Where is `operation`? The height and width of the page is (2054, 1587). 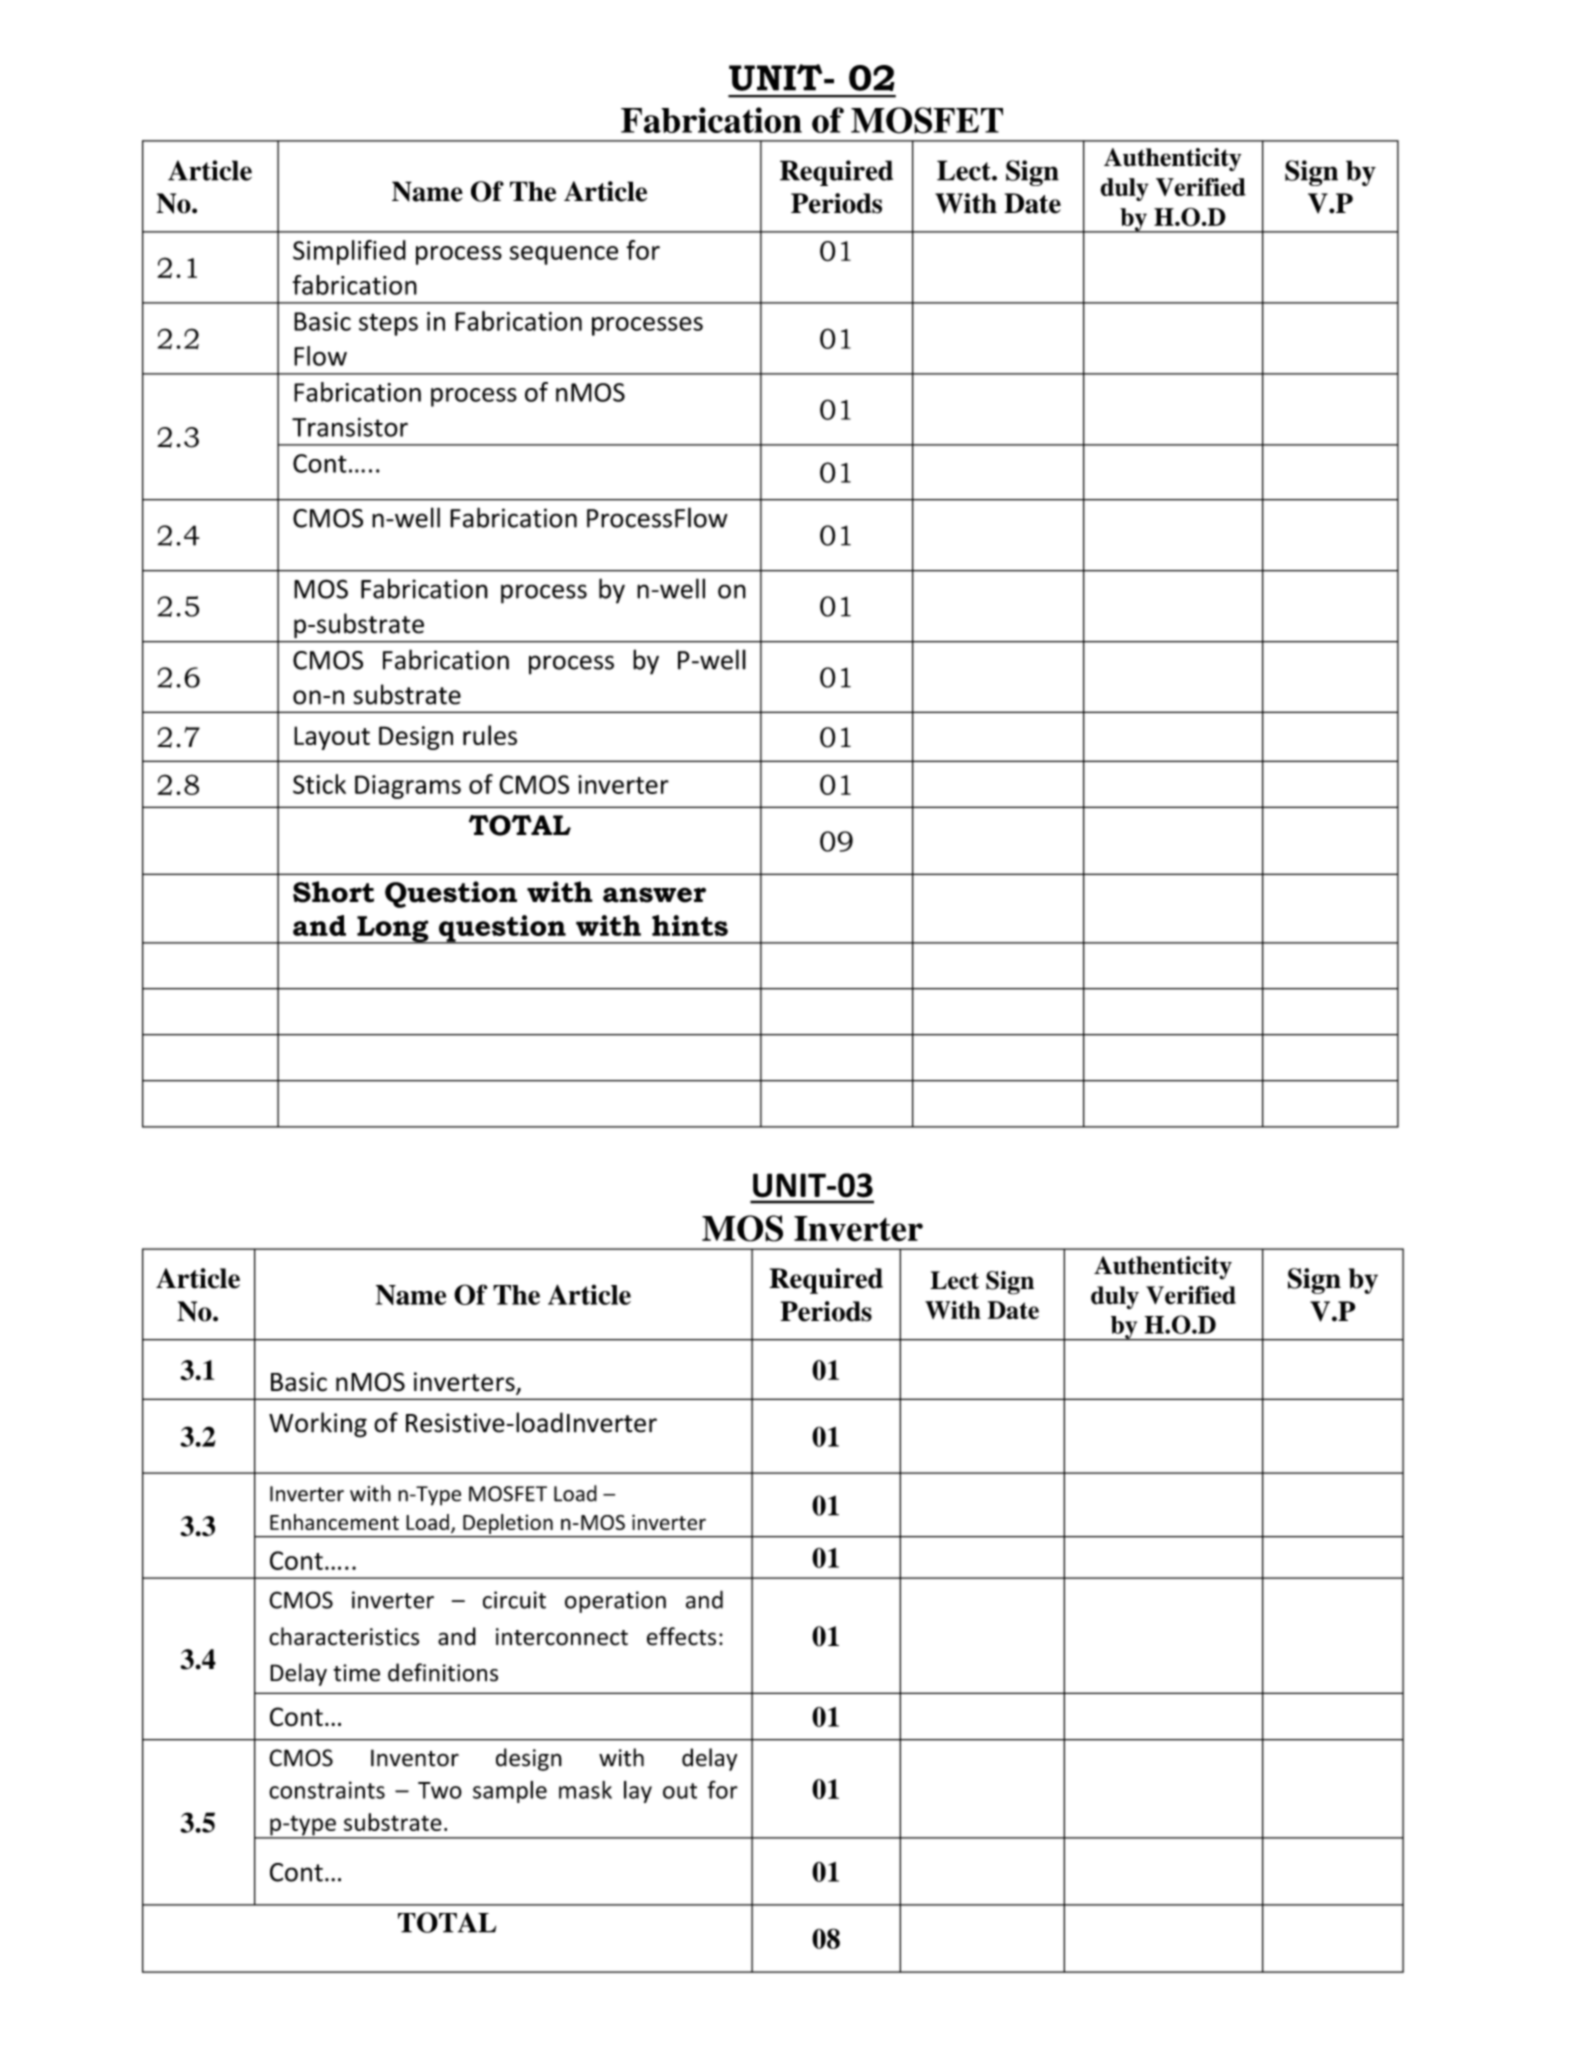
operation is located at coordinates (615, 1602).
